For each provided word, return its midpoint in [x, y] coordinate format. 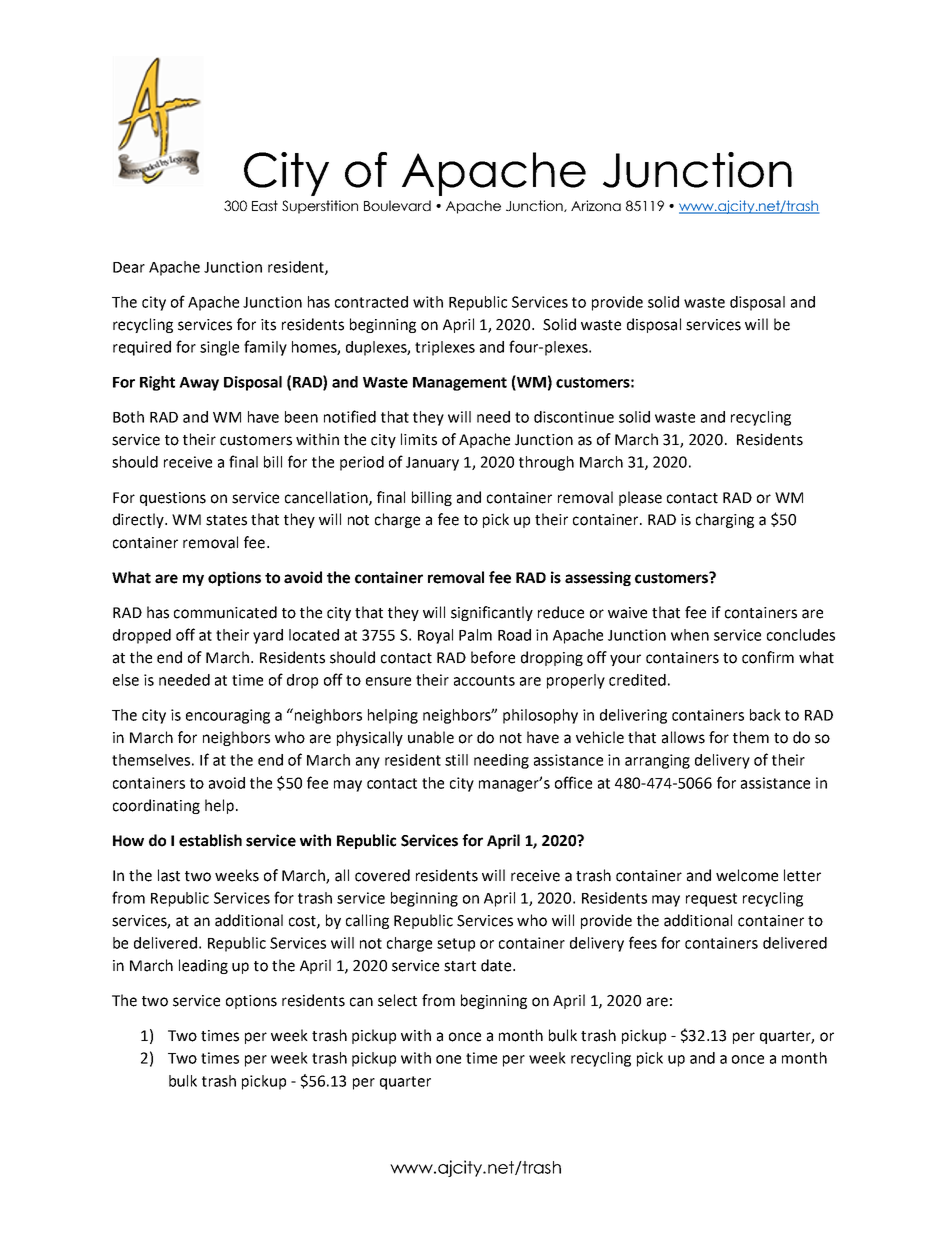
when [690, 635]
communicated [225, 612]
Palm [475, 635]
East [265, 205]
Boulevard [397, 205]
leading [203, 966]
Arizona [596, 205]
